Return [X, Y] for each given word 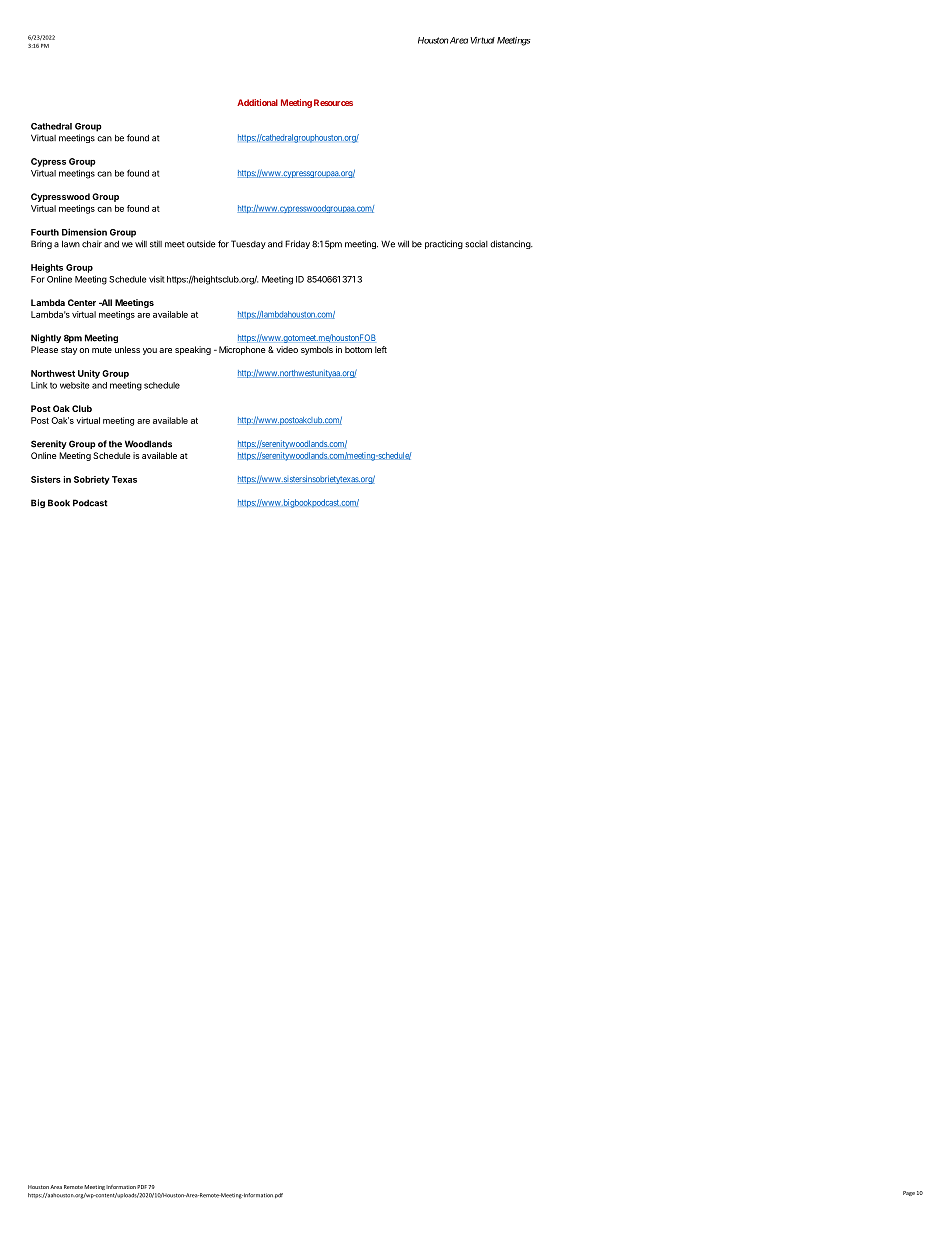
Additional [257, 102]
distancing [511, 244]
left [381, 349]
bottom [358, 349]
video [287, 349]
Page [909, 1193]
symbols [317, 350]
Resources [333, 102]
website [75, 385]
